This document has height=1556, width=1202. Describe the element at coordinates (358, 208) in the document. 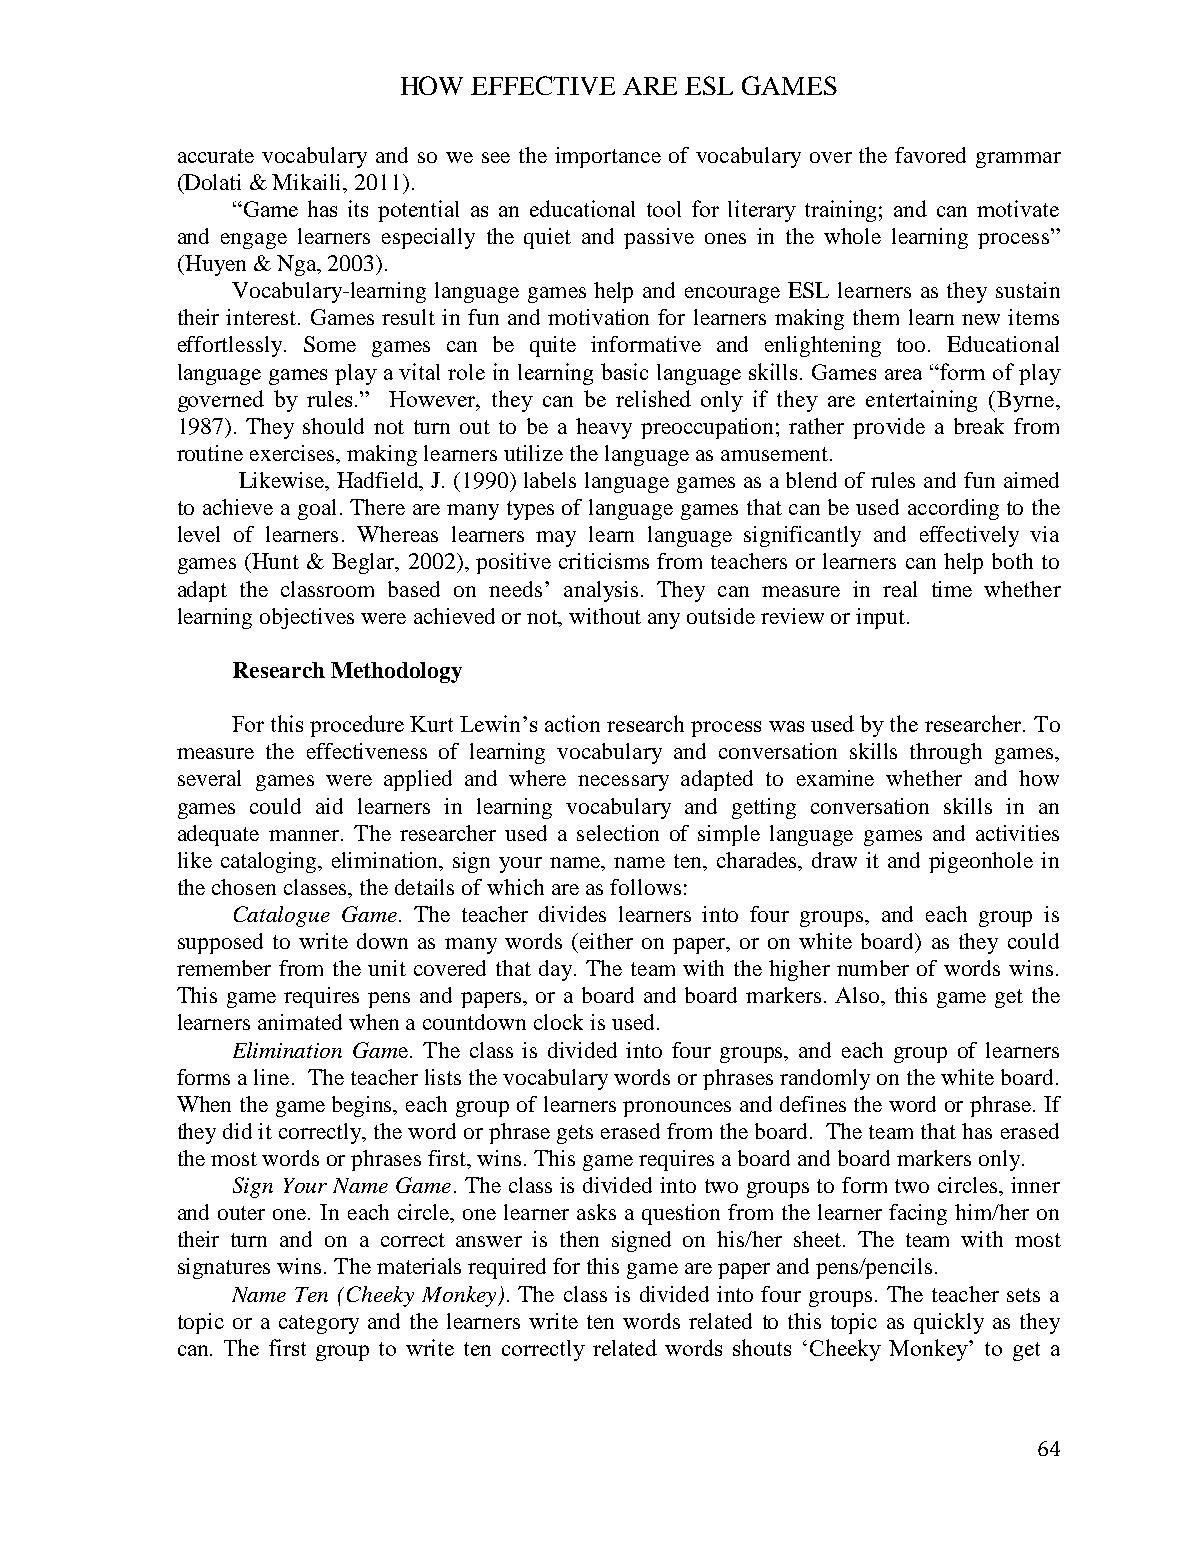

I see `its` at that location.
